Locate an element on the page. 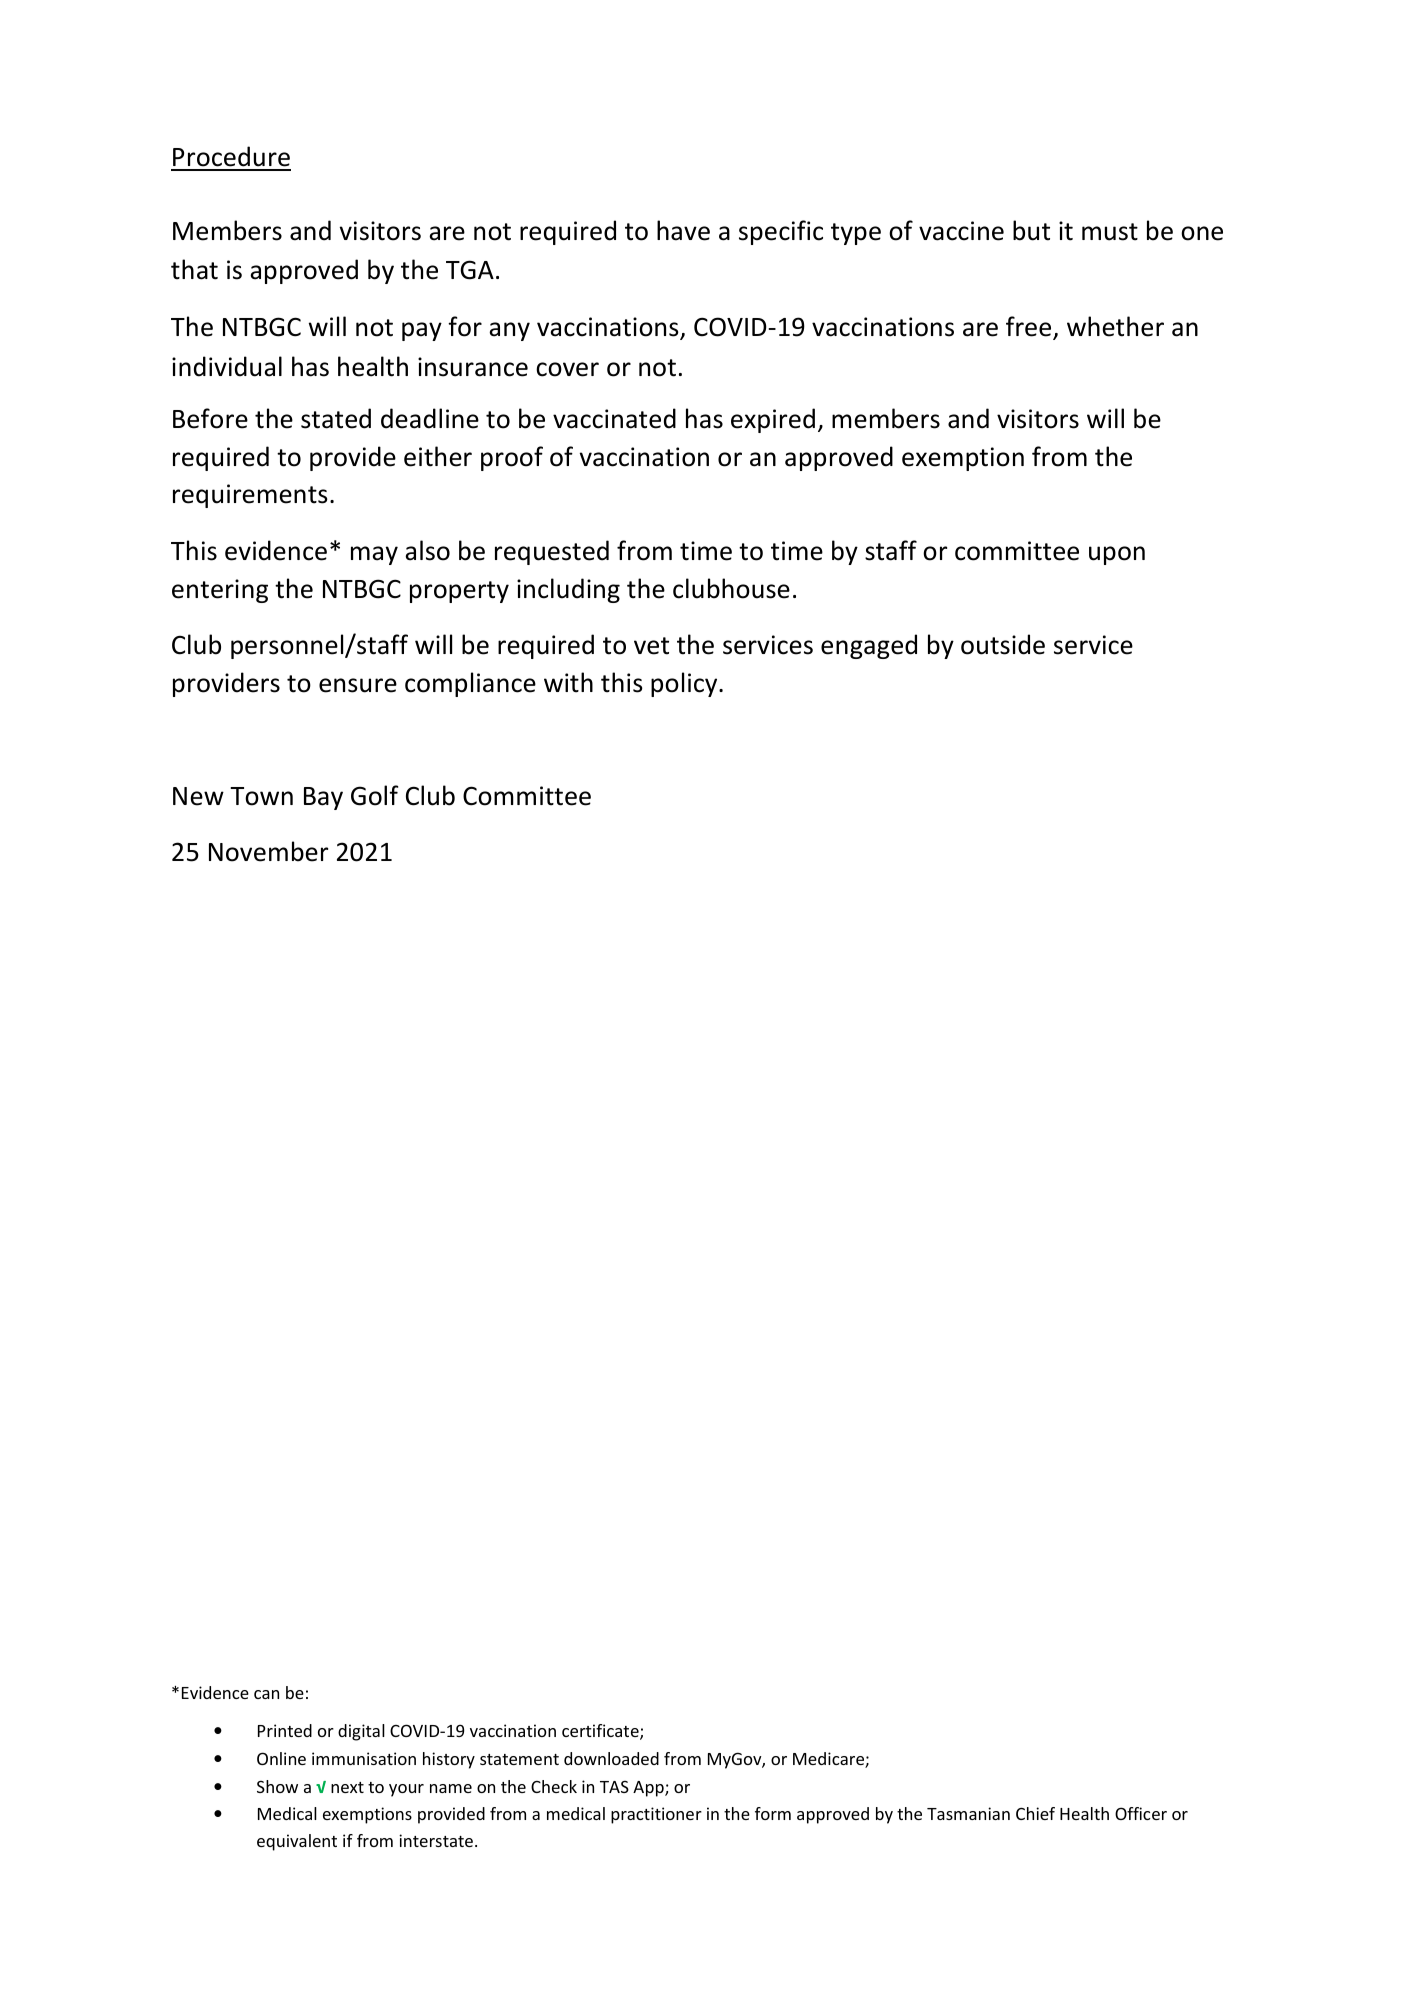 This page has height=2000, width=1413. have is located at coordinates (683, 230).
